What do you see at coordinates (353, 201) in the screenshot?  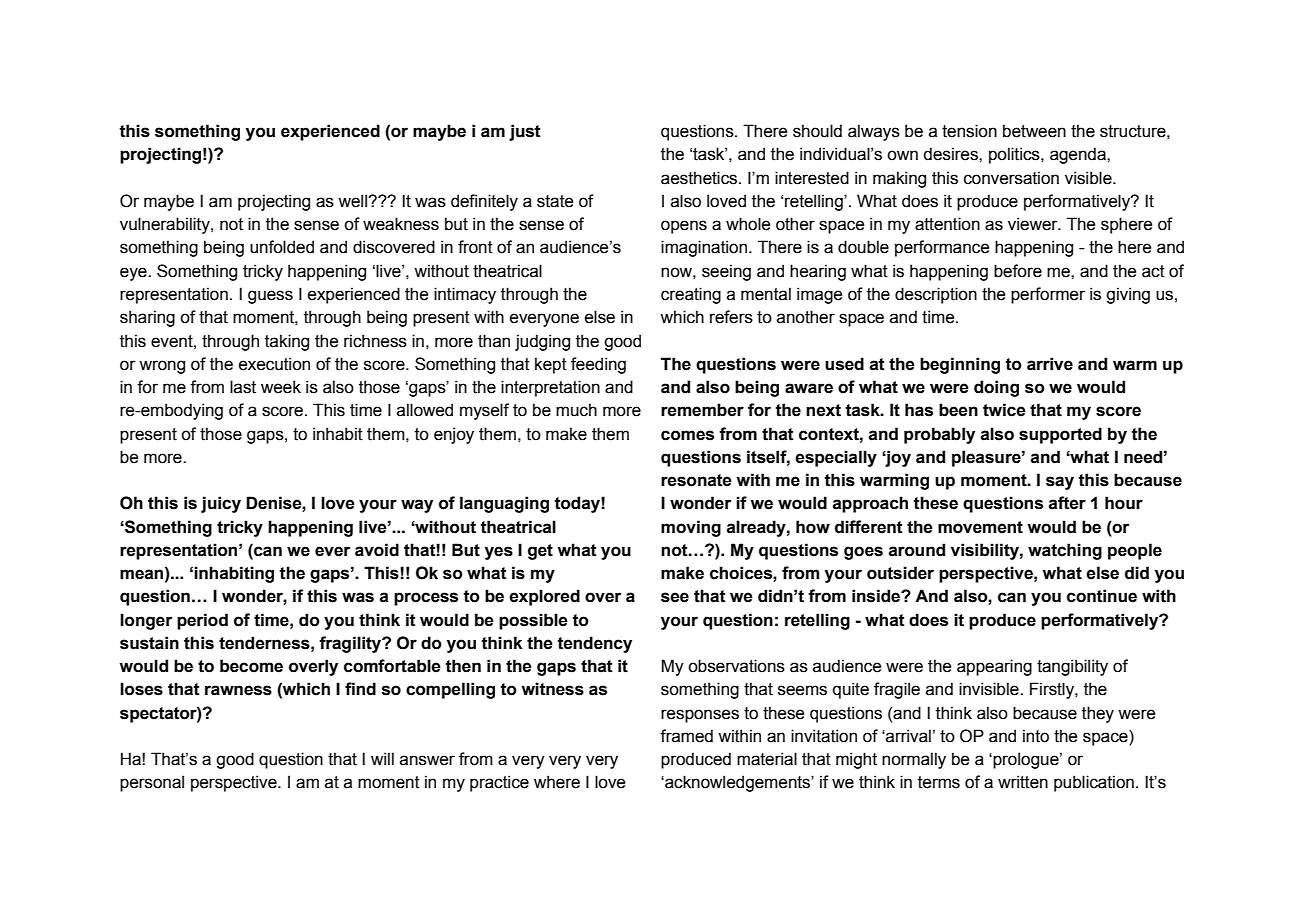 I see `well` at bounding box center [353, 201].
